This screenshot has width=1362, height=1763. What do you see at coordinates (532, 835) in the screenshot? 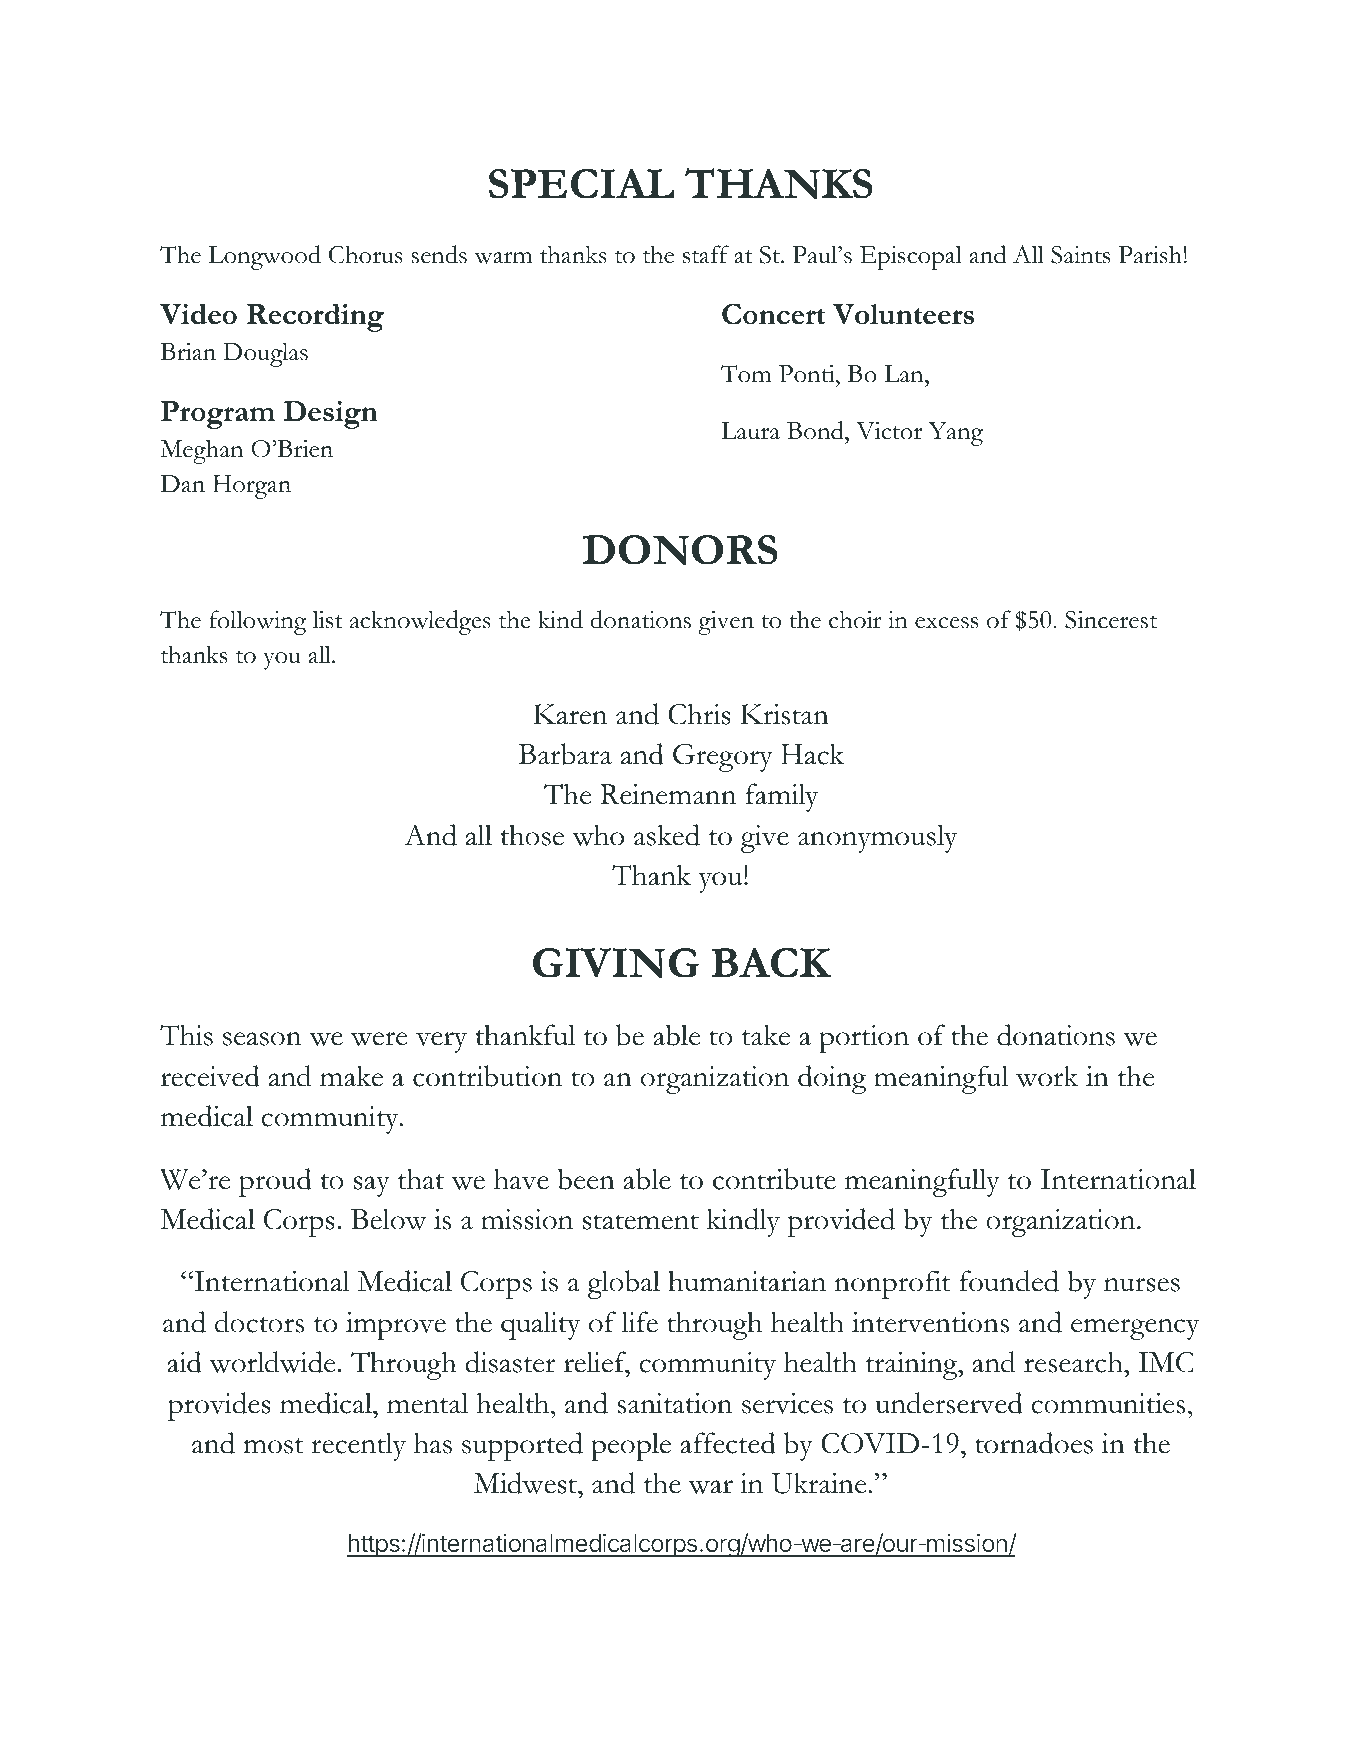
I see `those` at bounding box center [532, 835].
